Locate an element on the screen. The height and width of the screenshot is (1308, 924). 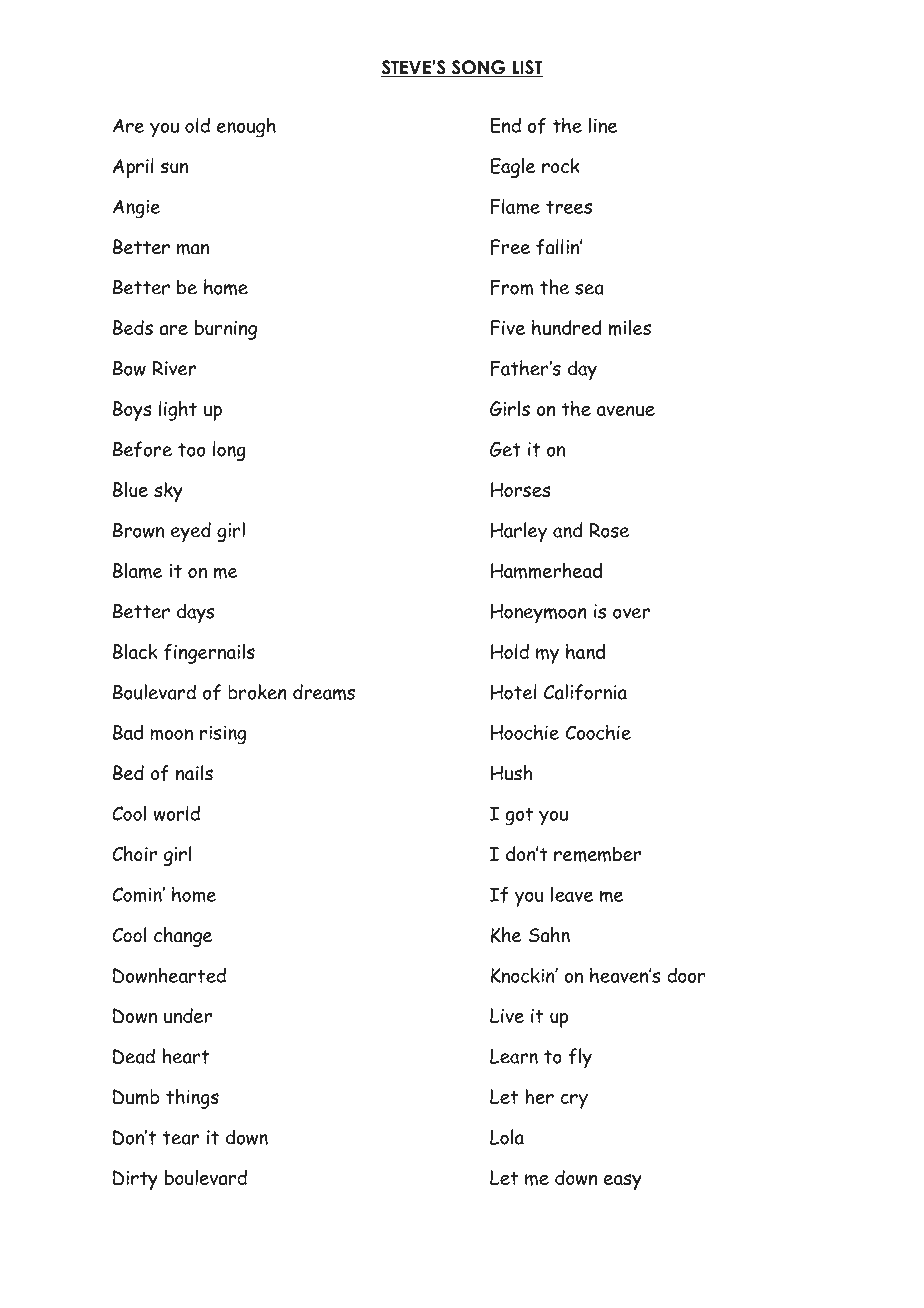
tear is located at coordinates (181, 1138).
